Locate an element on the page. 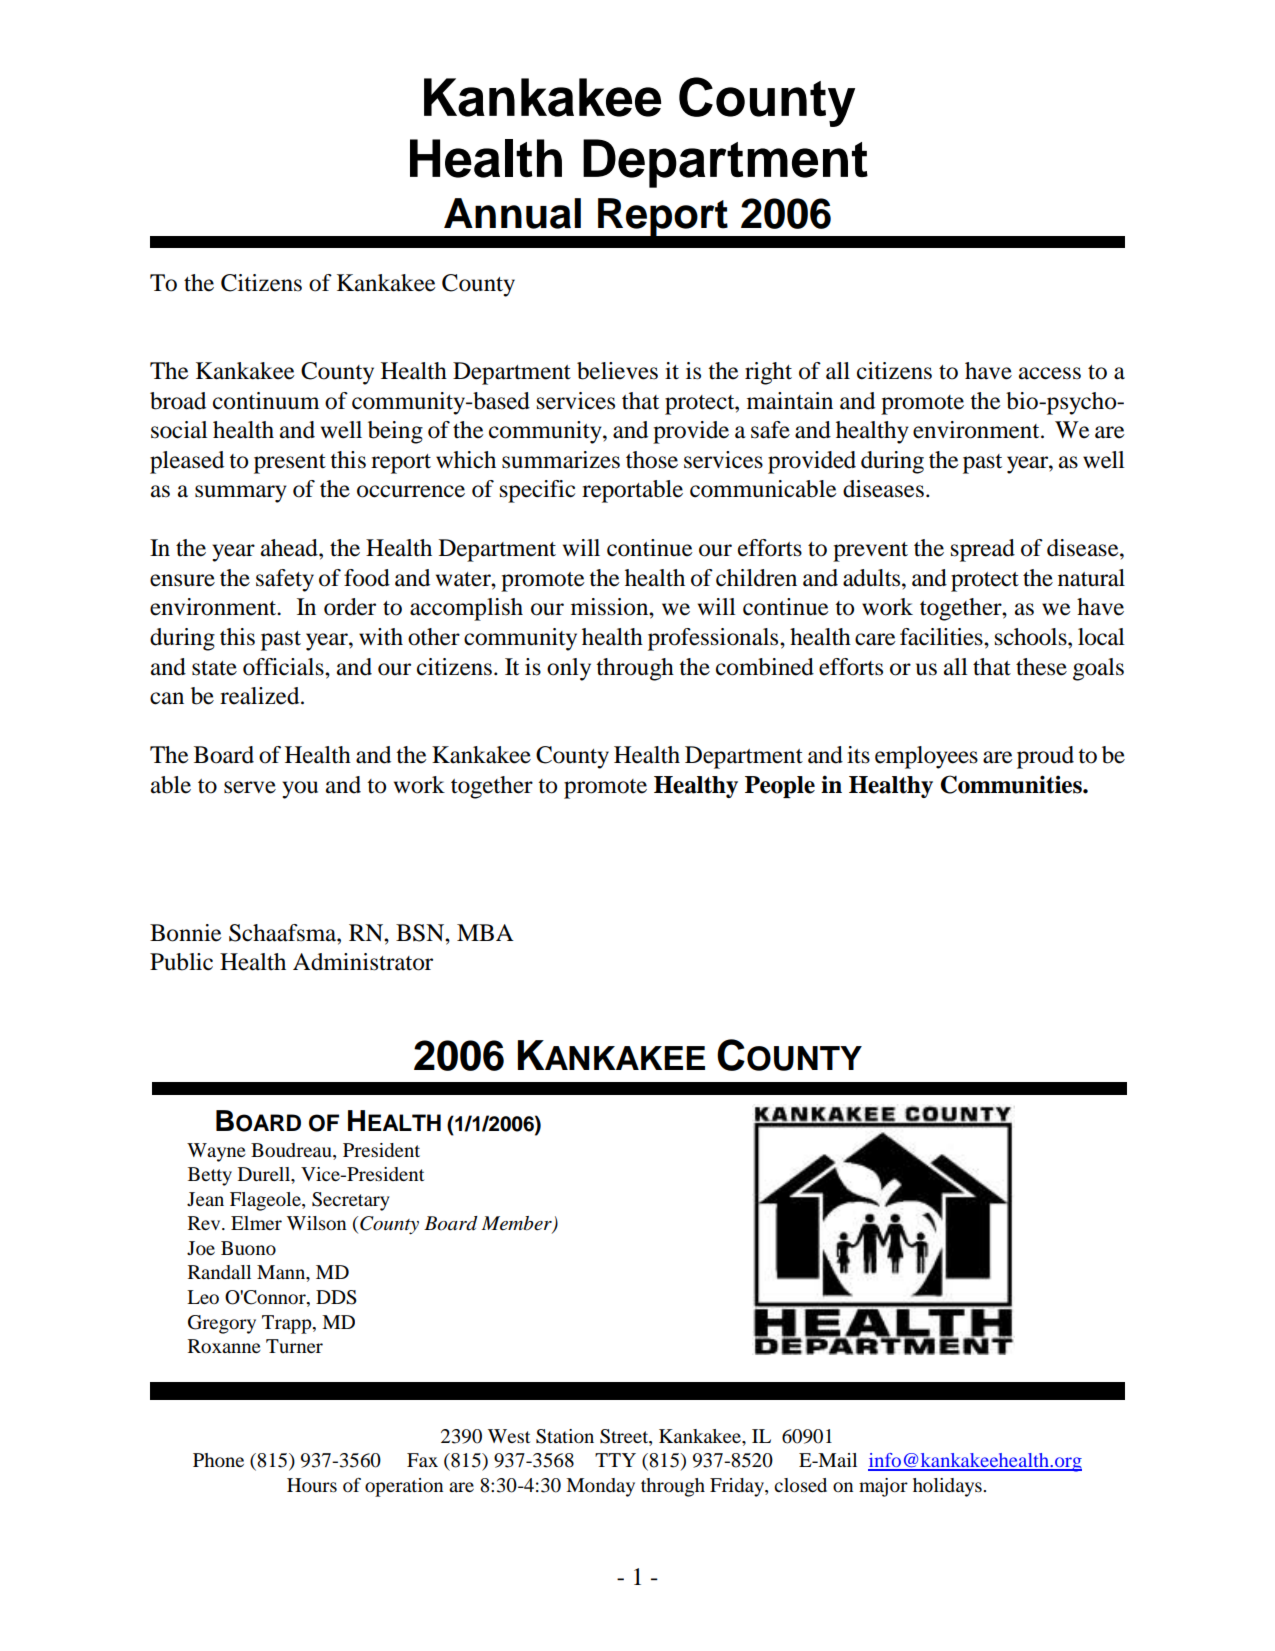 The height and width of the image is (1651, 1275). Communities is located at coordinates (1012, 784).
